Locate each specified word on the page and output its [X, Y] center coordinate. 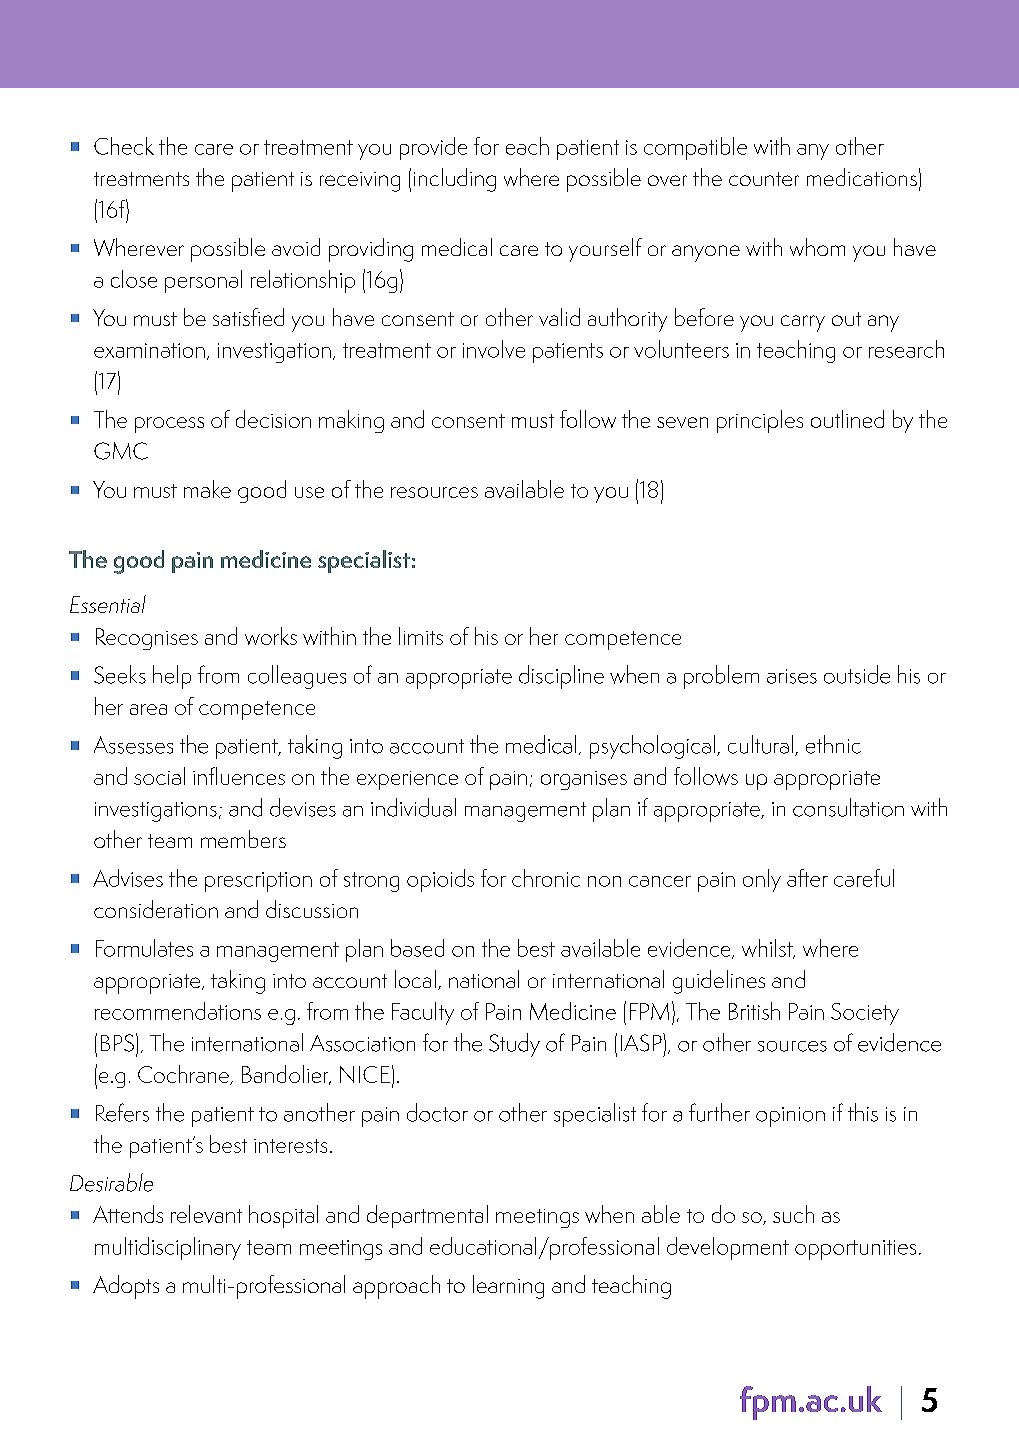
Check [124, 146]
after [807, 878]
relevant [206, 1214]
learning [508, 1287]
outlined [847, 419]
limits [421, 636]
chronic [546, 878]
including [455, 180]
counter [764, 179]
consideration [156, 909]
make [207, 489]
